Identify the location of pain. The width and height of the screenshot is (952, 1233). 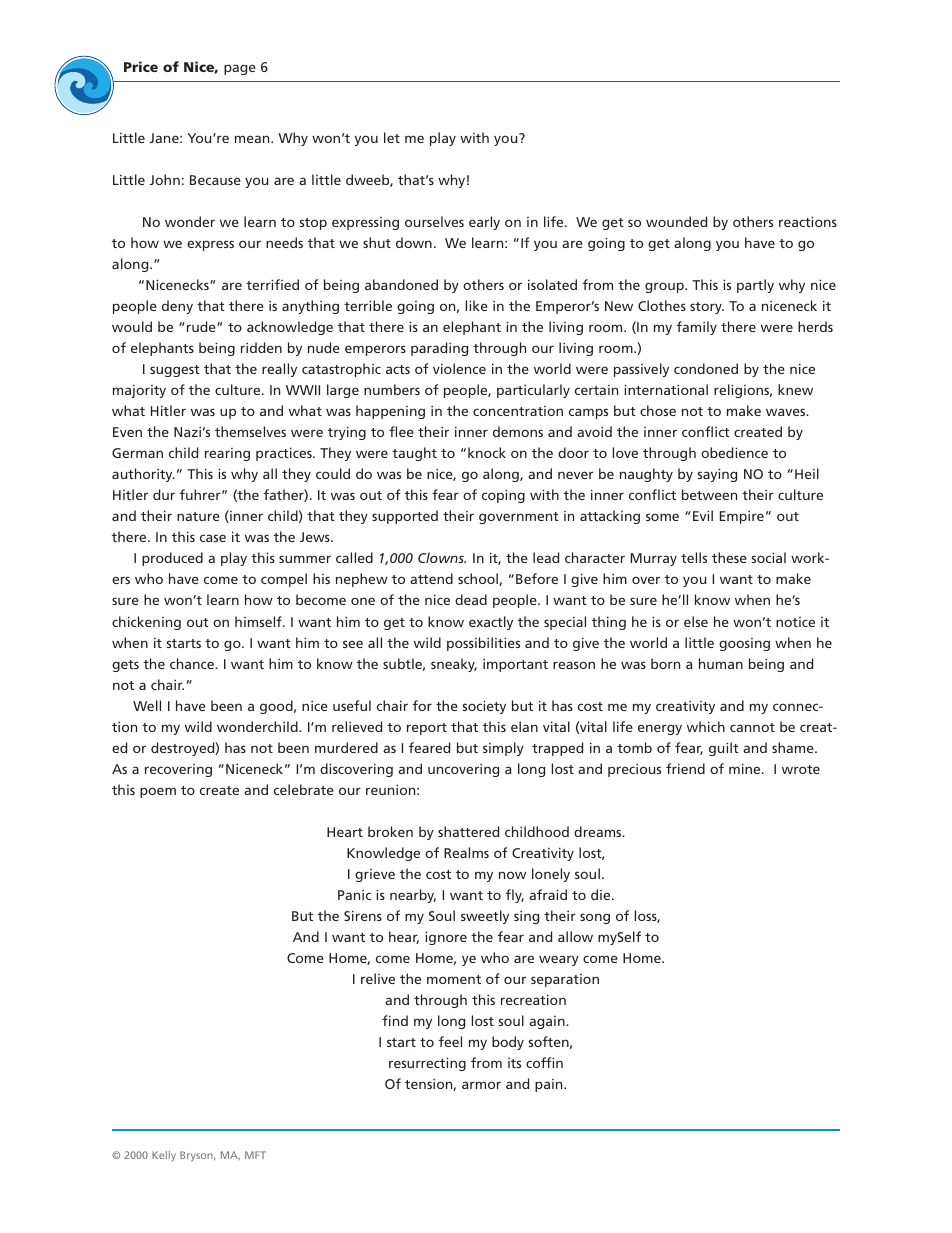
(550, 1085).
